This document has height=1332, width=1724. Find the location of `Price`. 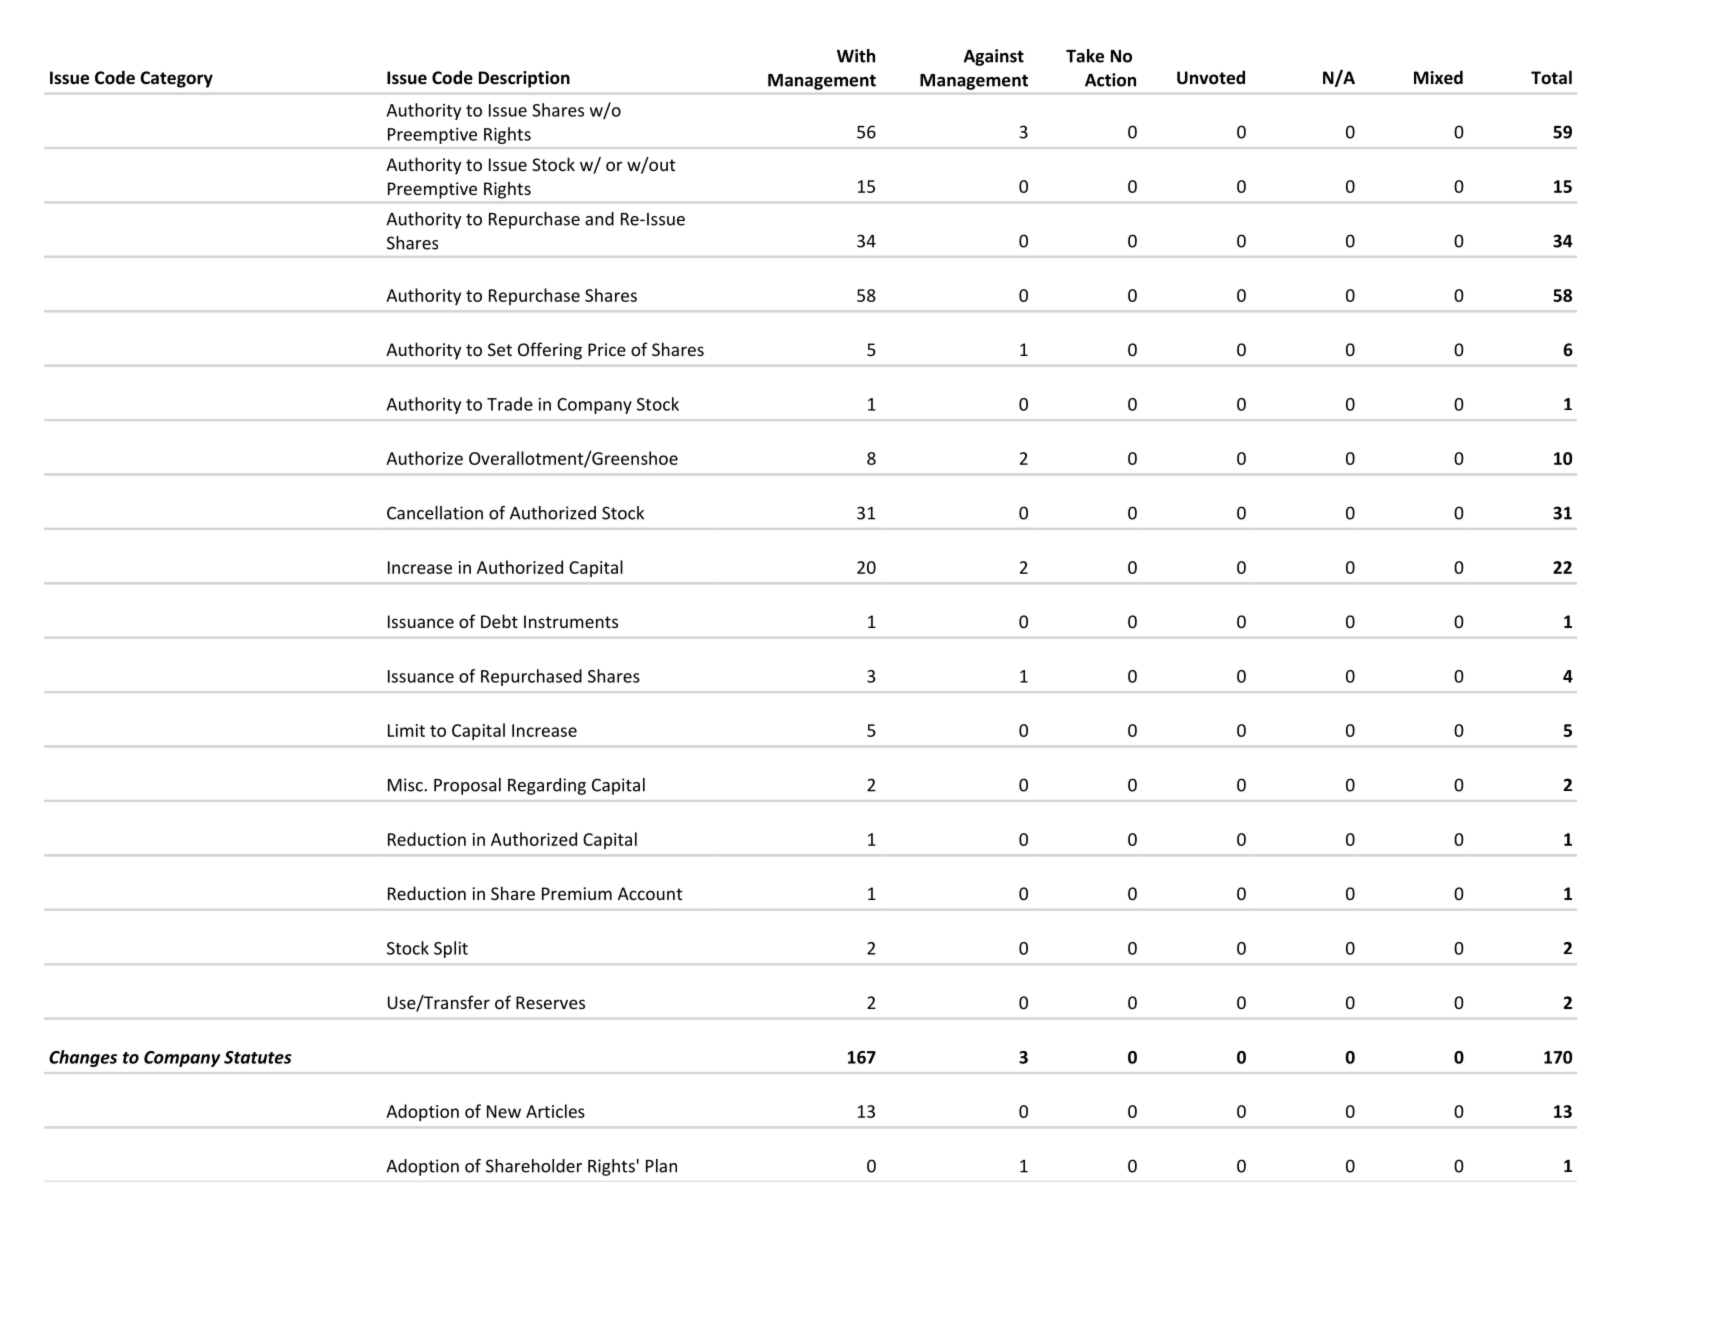

Price is located at coordinates (607, 349).
